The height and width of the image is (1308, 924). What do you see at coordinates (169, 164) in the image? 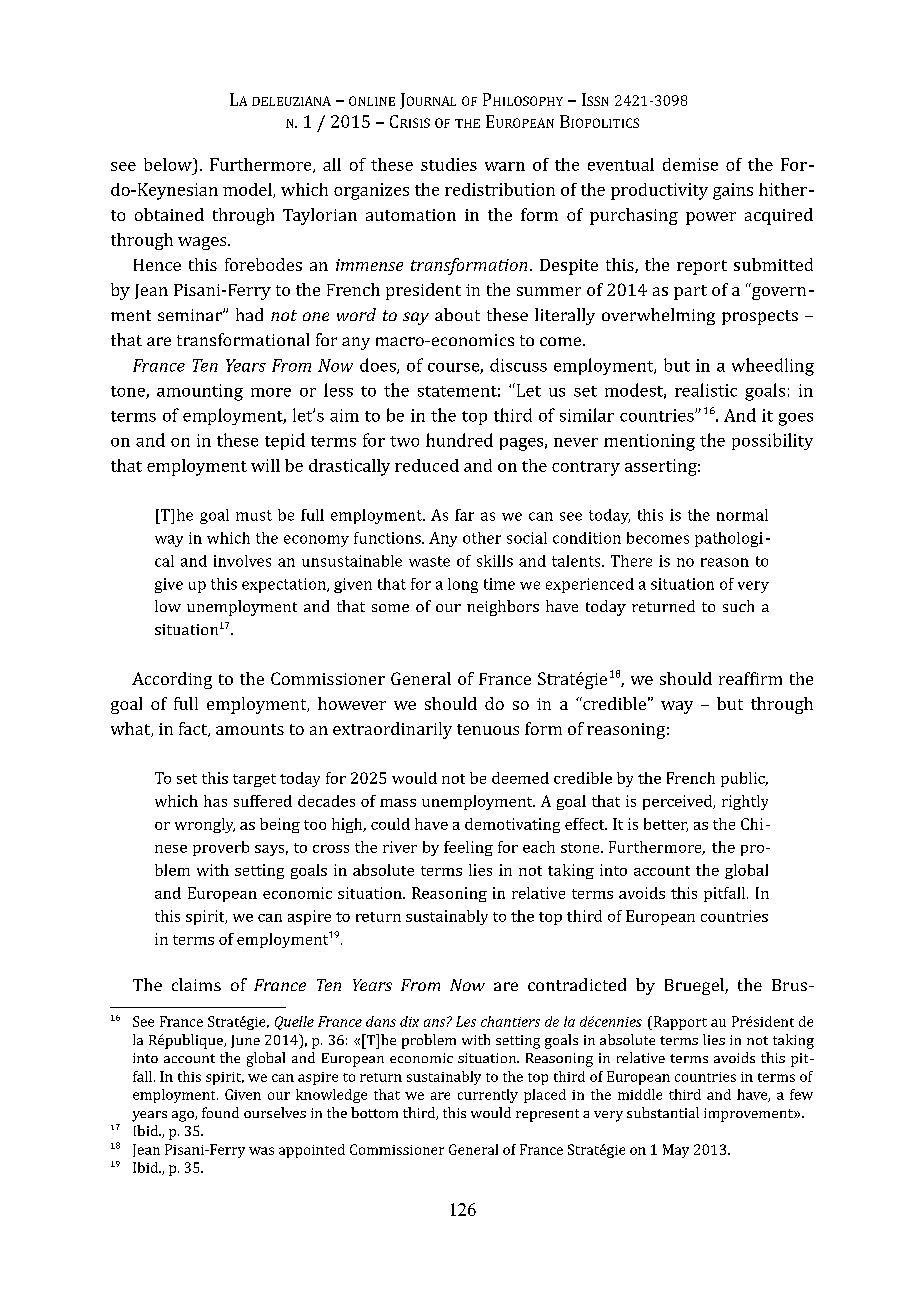
I see `below` at bounding box center [169, 164].
